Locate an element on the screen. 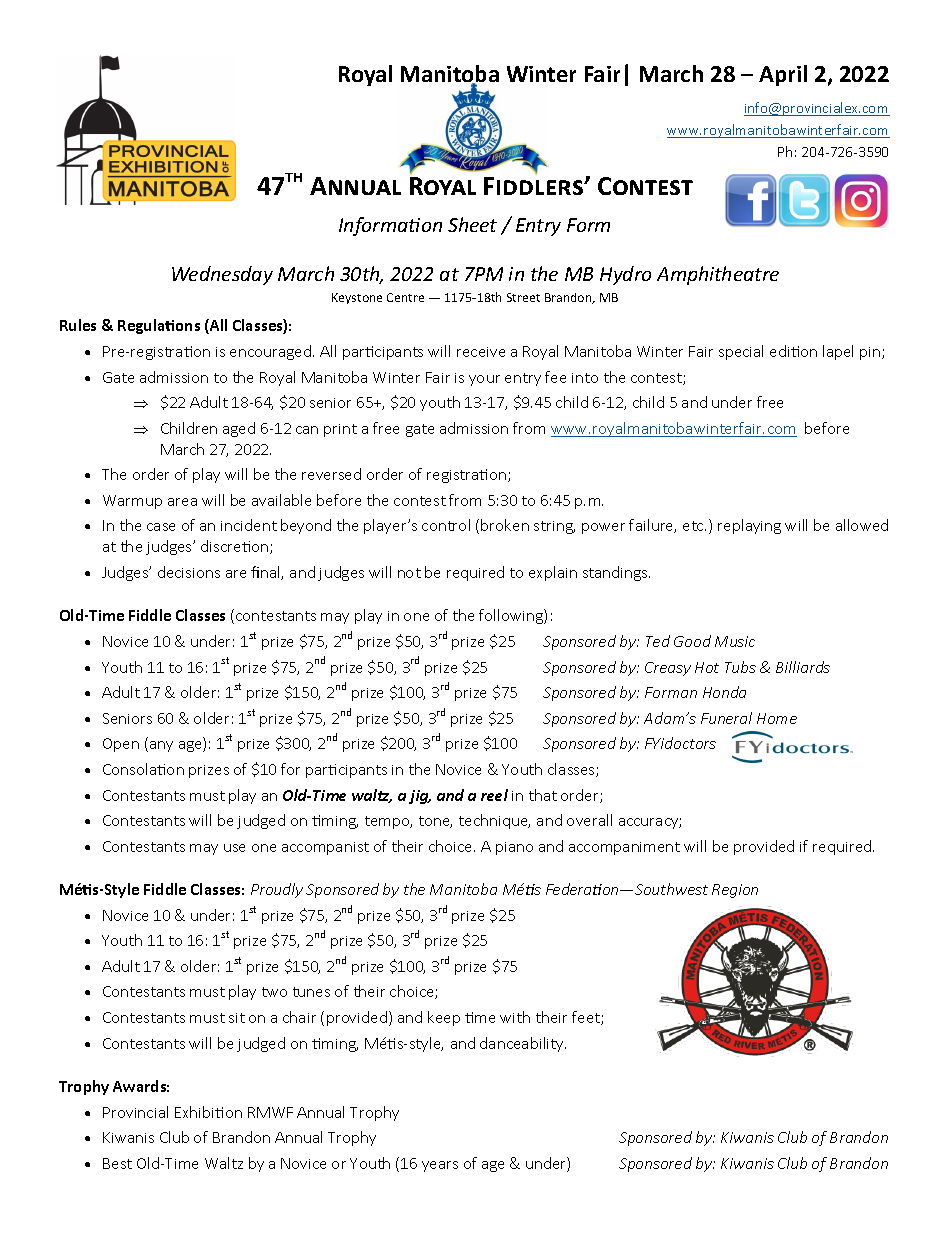 This screenshot has height=1233, width=952. Wednesday is located at coordinates (222, 275).
